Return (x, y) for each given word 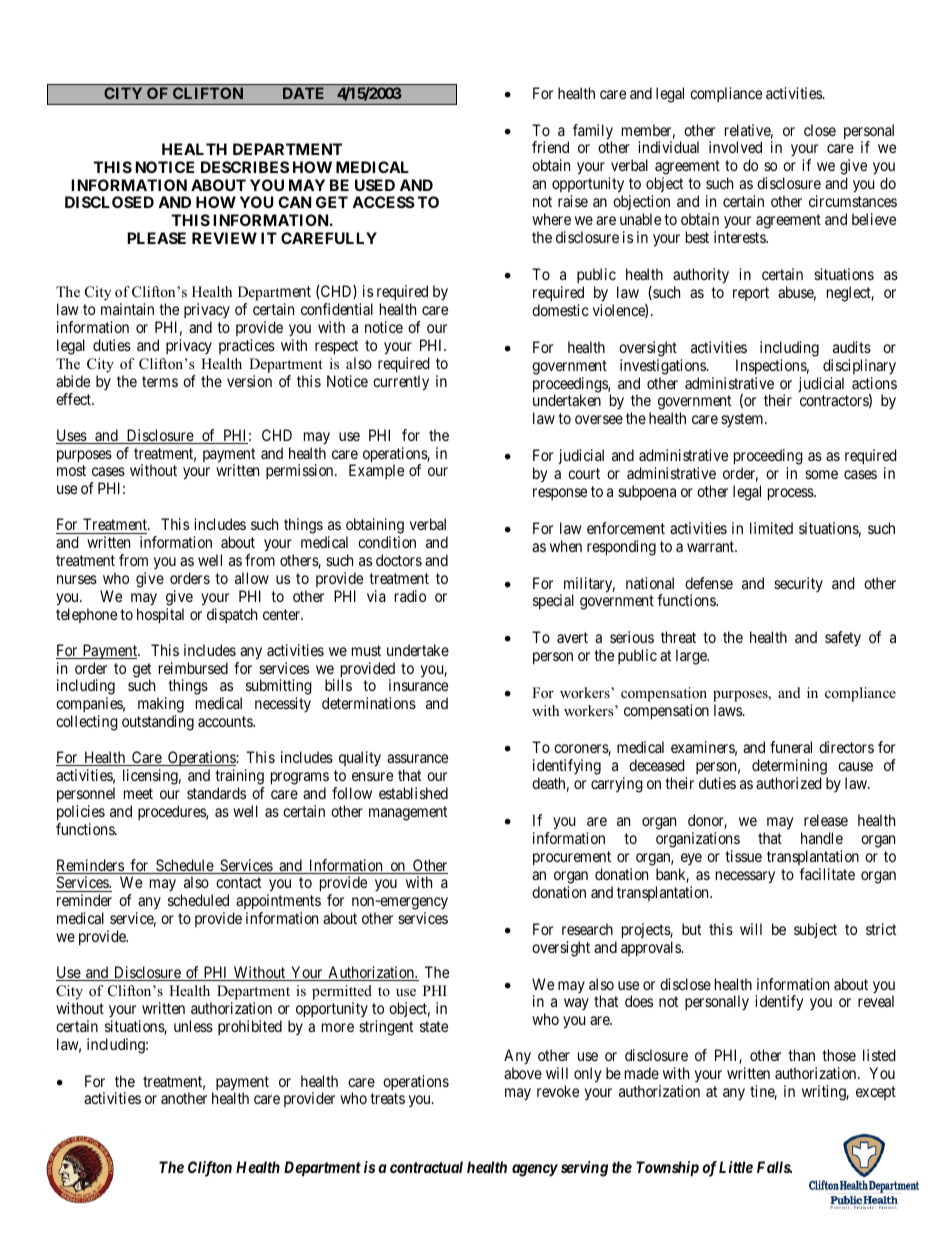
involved (735, 147)
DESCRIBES (245, 167)
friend (550, 147)
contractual (426, 1167)
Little (736, 1167)
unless (193, 1026)
